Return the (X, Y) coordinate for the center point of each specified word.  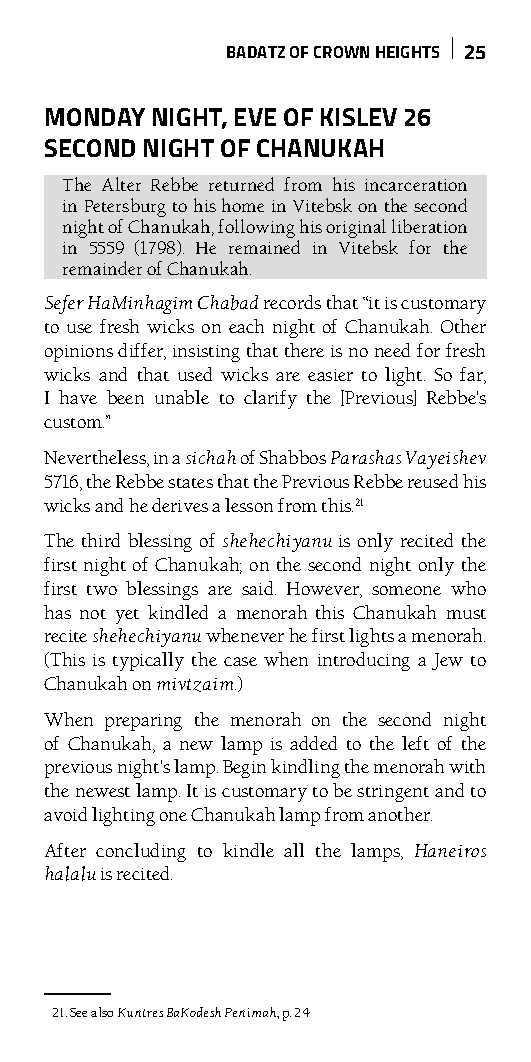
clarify (270, 399)
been (125, 397)
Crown (341, 52)
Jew (447, 661)
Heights (407, 52)
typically (148, 661)
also (102, 1012)
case (240, 661)
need (392, 350)
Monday (95, 117)
